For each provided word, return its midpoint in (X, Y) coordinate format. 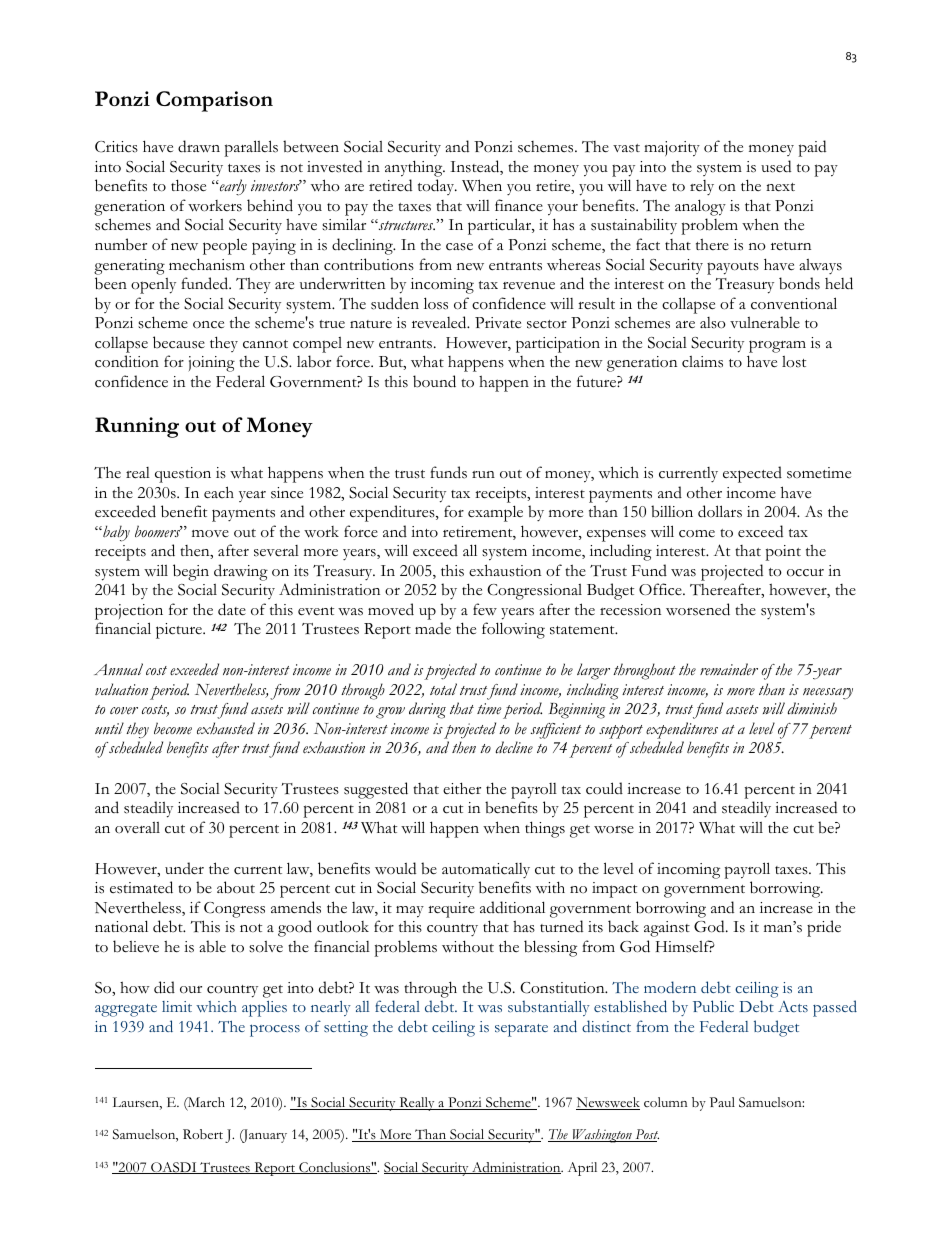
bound (434, 381)
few (485, 609)
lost (794, 362)
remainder (729, 669)
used (776, 166)
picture (180, 631)
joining (211, 364)
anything (415, 168)
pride (824, 928)
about (236, 887)
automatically (486, 870)
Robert (203, 1134)
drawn (199, 146)
